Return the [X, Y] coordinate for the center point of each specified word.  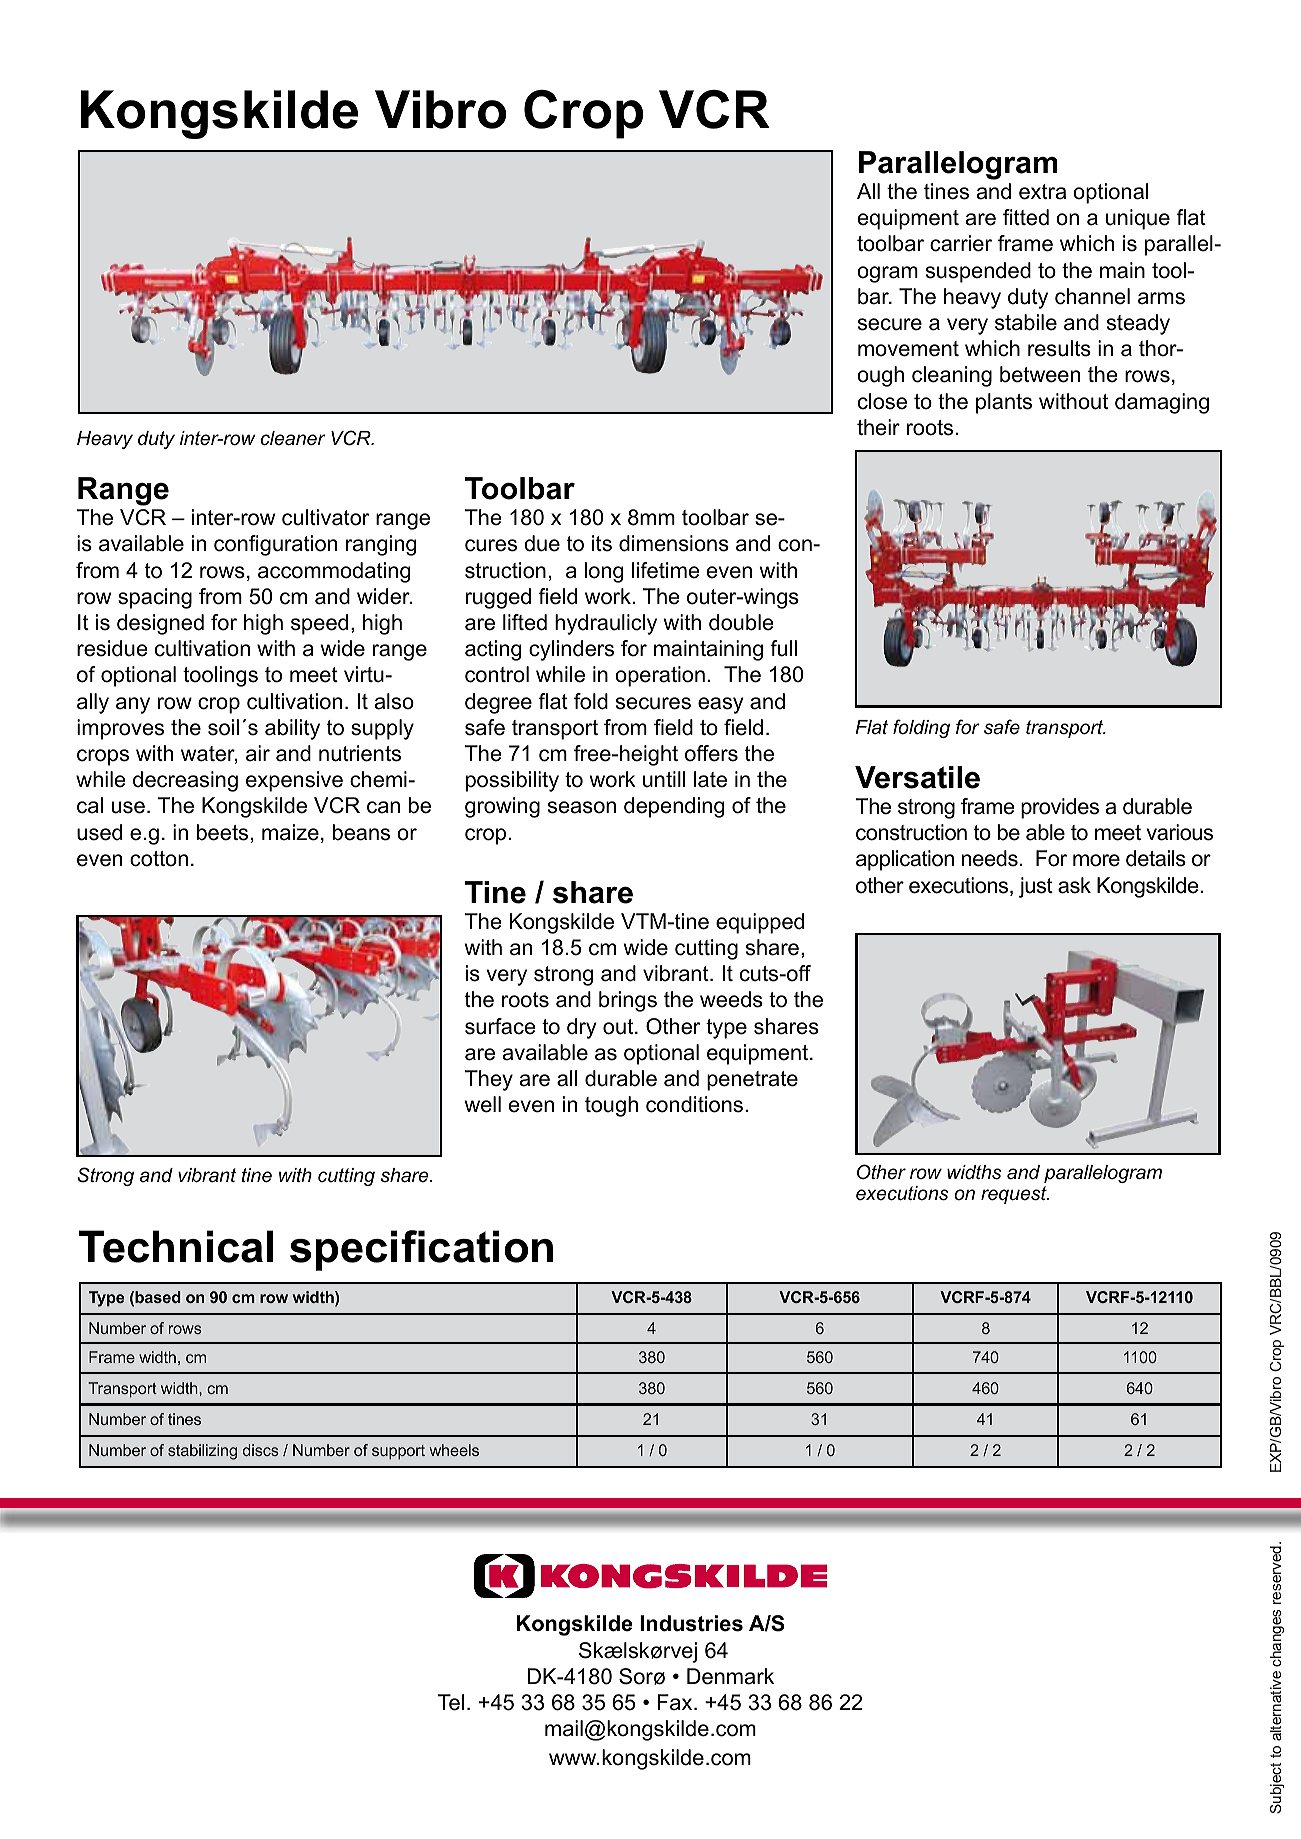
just [1036, 887]
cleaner [293, 438]
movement [908, 349]
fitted [1026, 217]
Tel [451, 1702]
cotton [159, 859]
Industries [691, 1623]
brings [628, 1001]
